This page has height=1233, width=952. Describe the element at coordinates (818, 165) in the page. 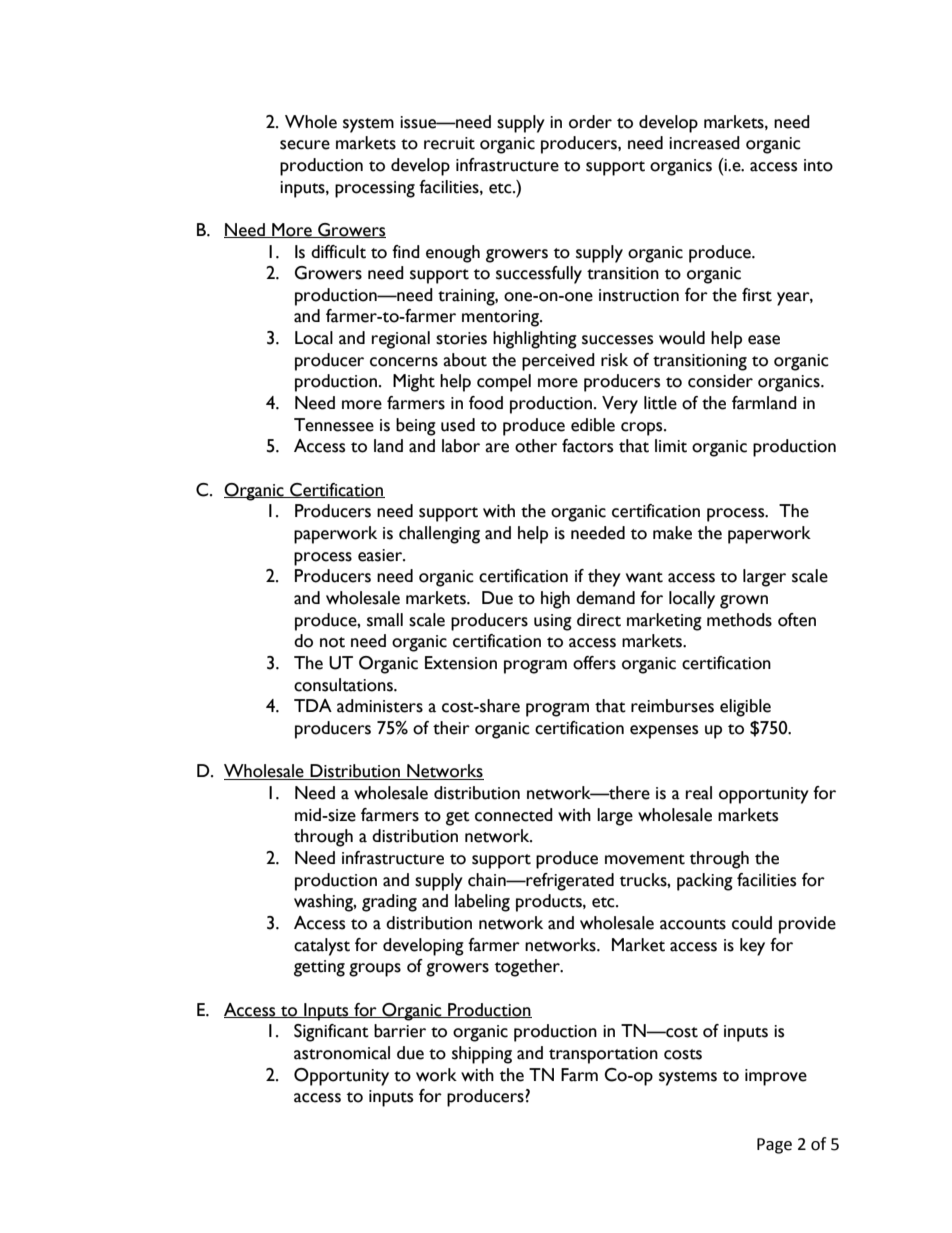

I see `into` at that location.
